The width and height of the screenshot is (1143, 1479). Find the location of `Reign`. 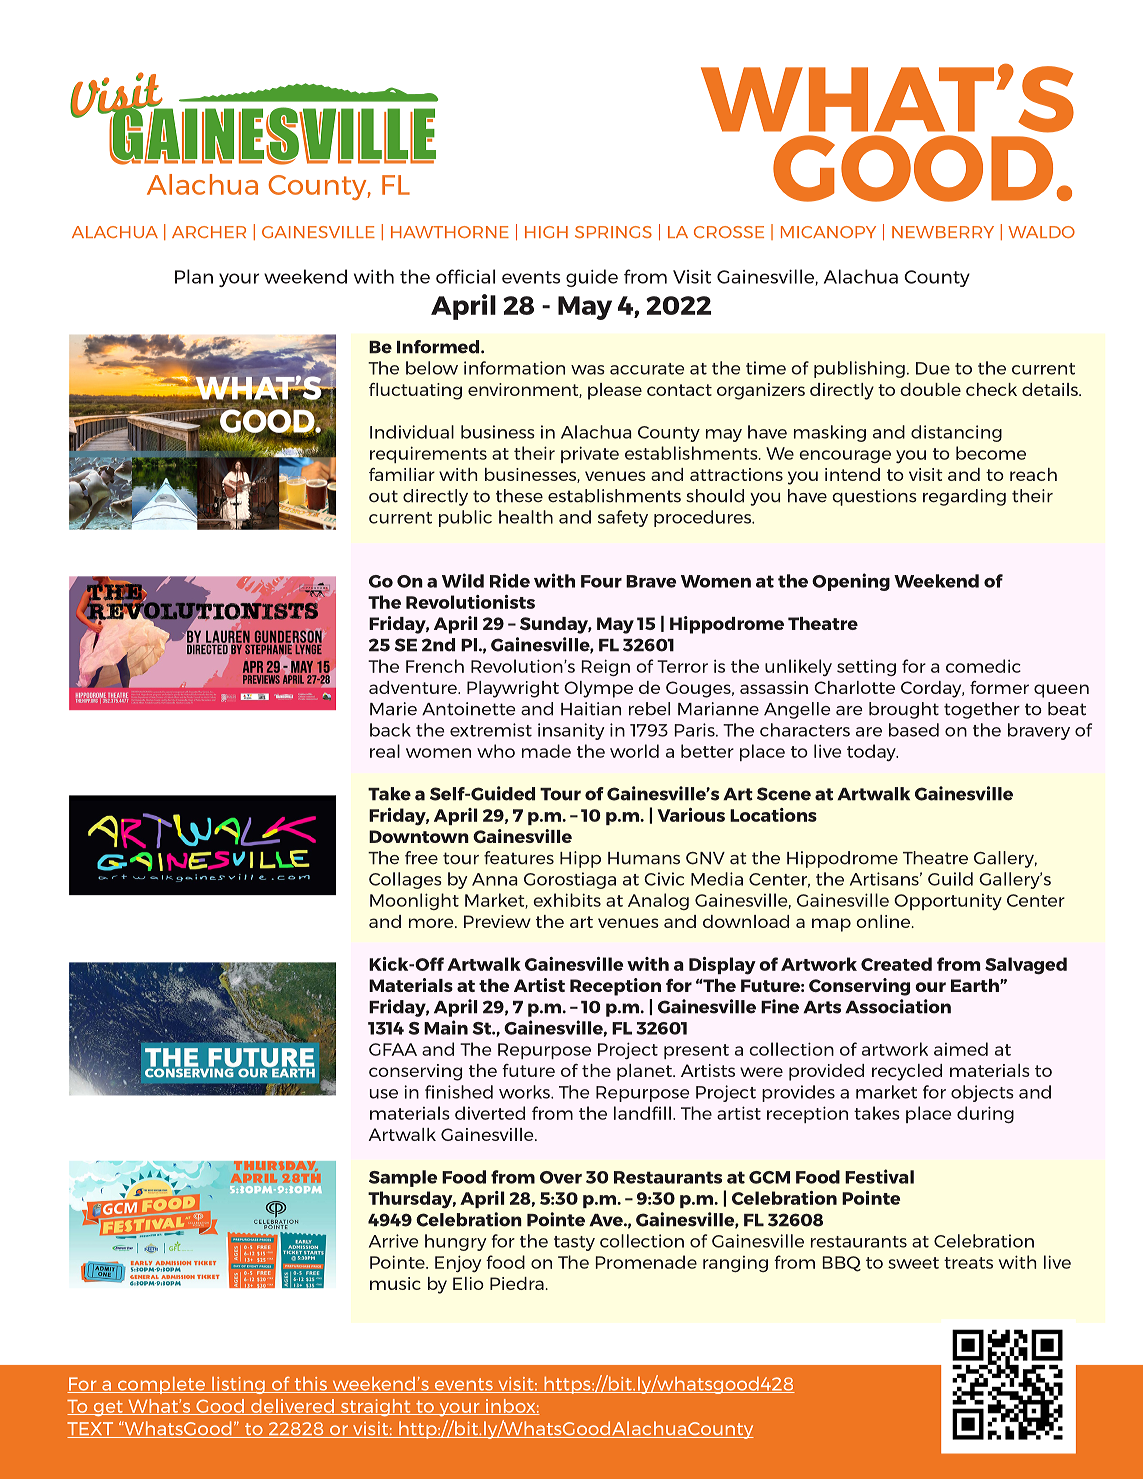

Reign is located at coordinates (606, 667).
